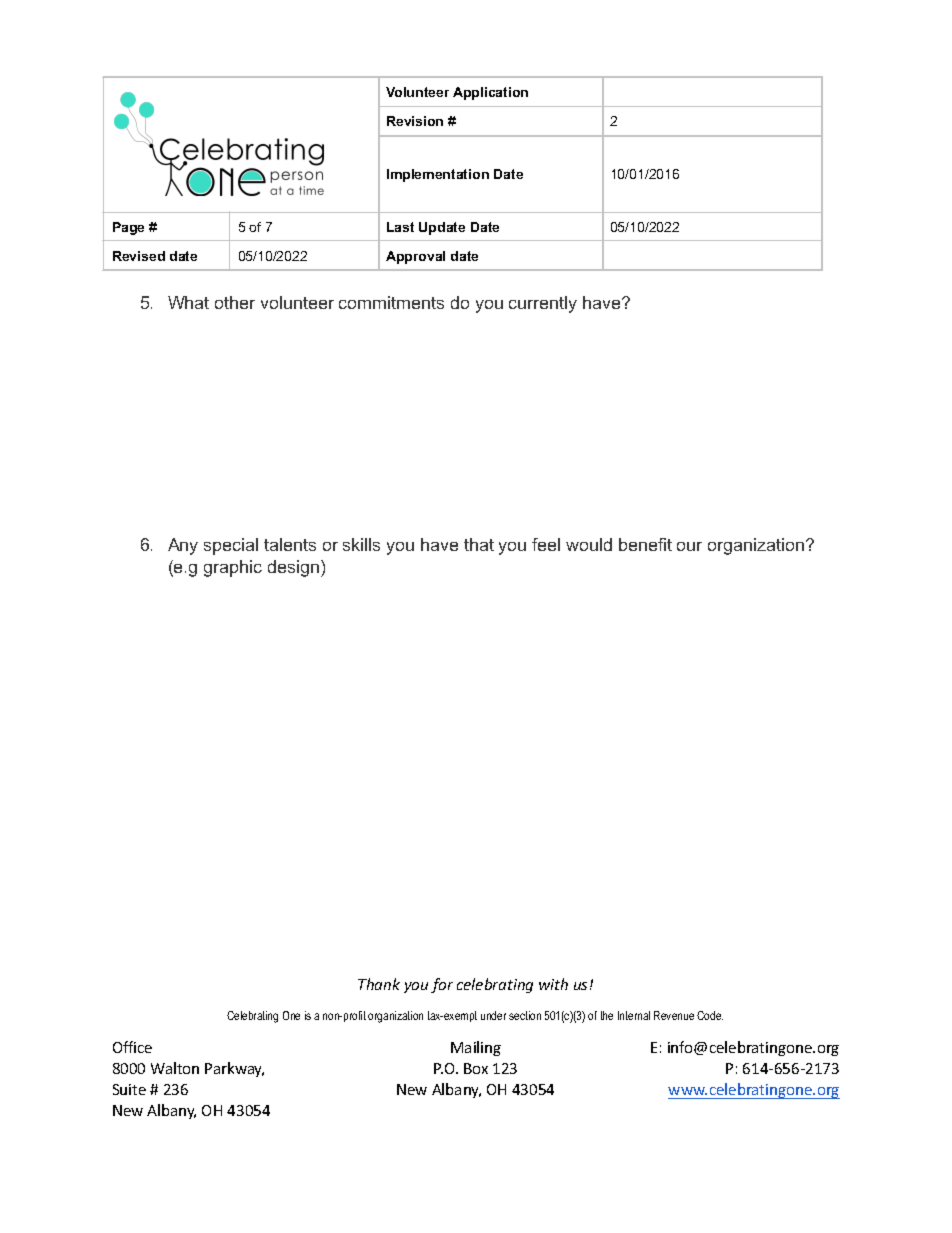  Describe the element at coordinates (689, 546) in the screenshot. I see `our` at that location.
